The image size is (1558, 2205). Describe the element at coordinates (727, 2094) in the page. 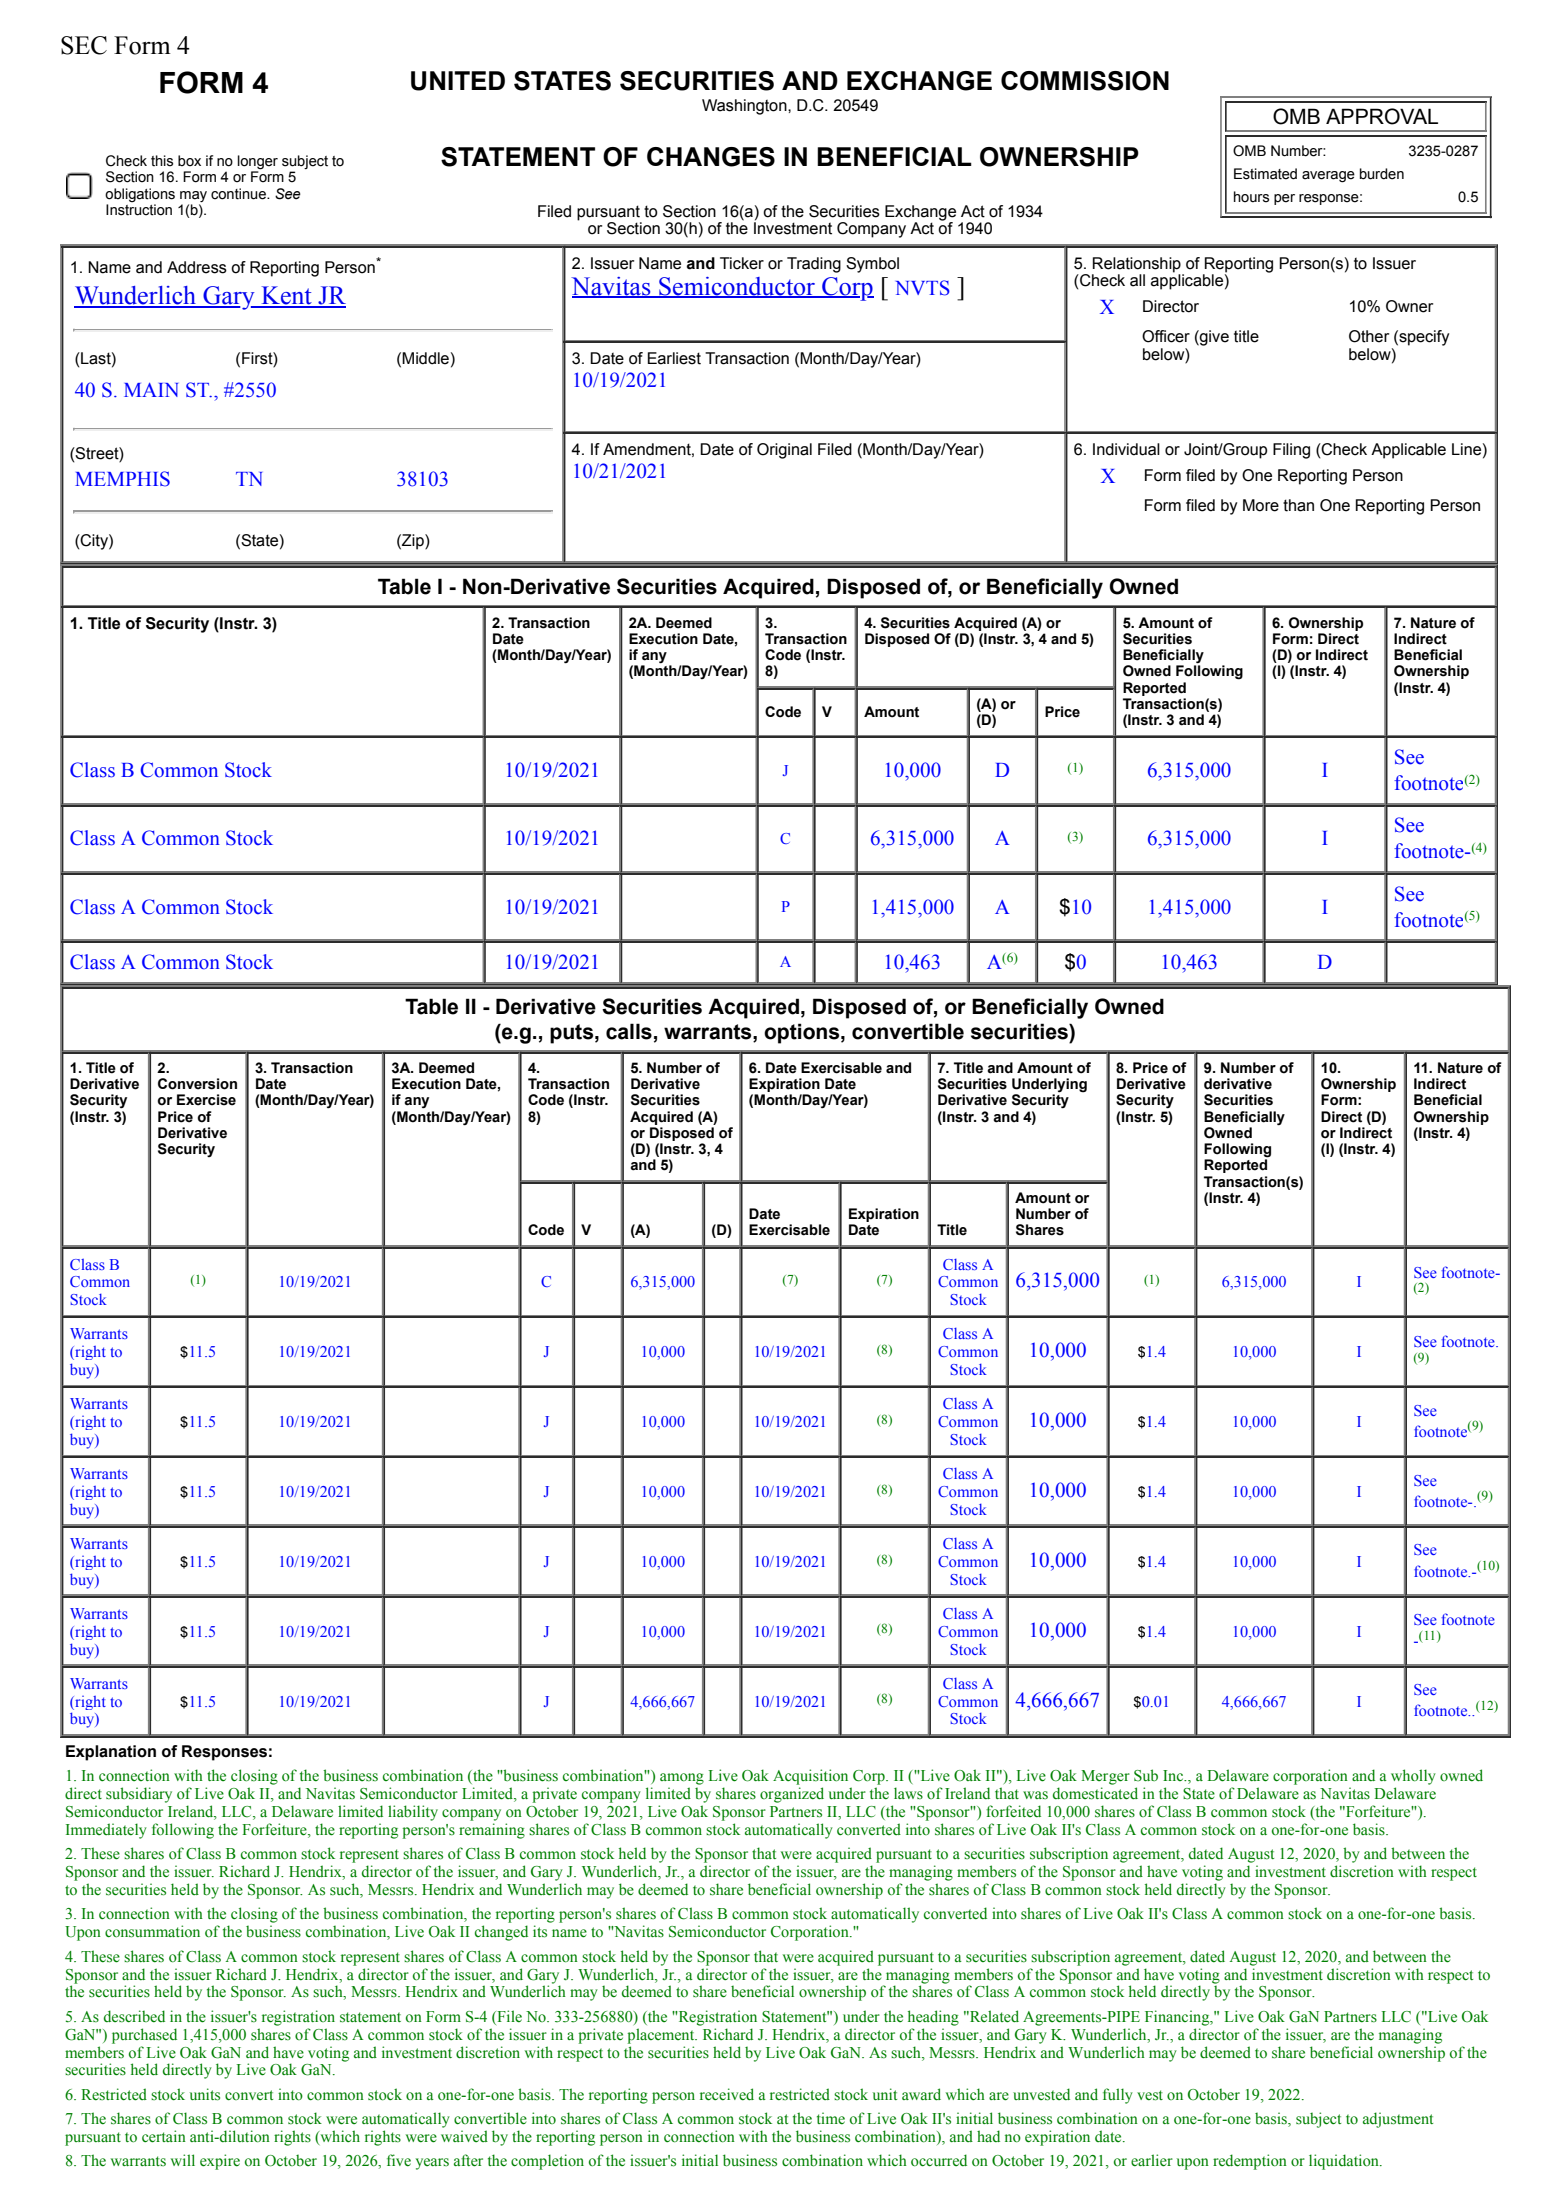

I see `received` at that location.
